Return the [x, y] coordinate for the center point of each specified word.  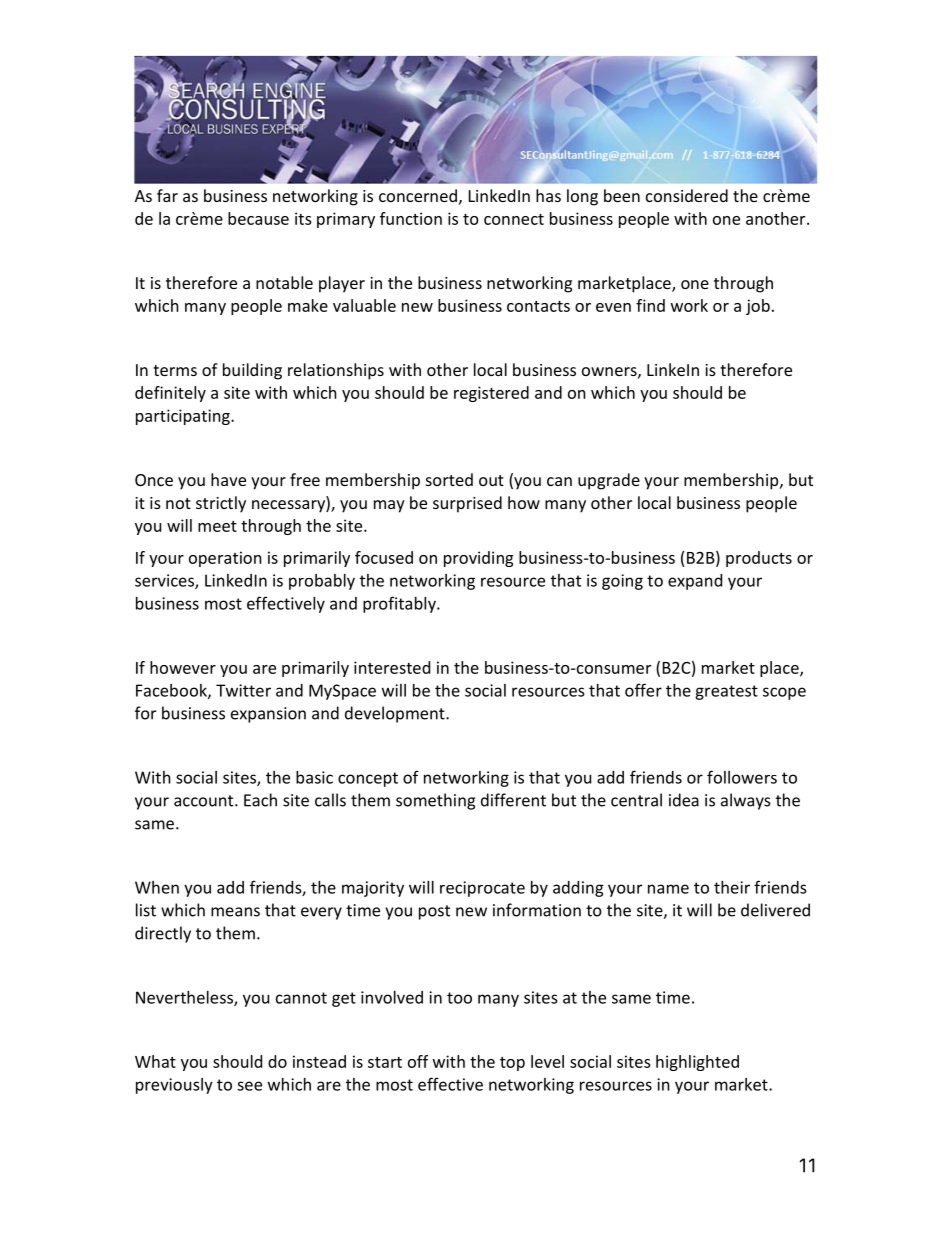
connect [514, 219]
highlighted [697, 1063]
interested [392, 667]
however [183, 667]
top [512, 1064]
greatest [726, 692]
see [249, 1086]
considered [687, 195]
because [258, 218]
